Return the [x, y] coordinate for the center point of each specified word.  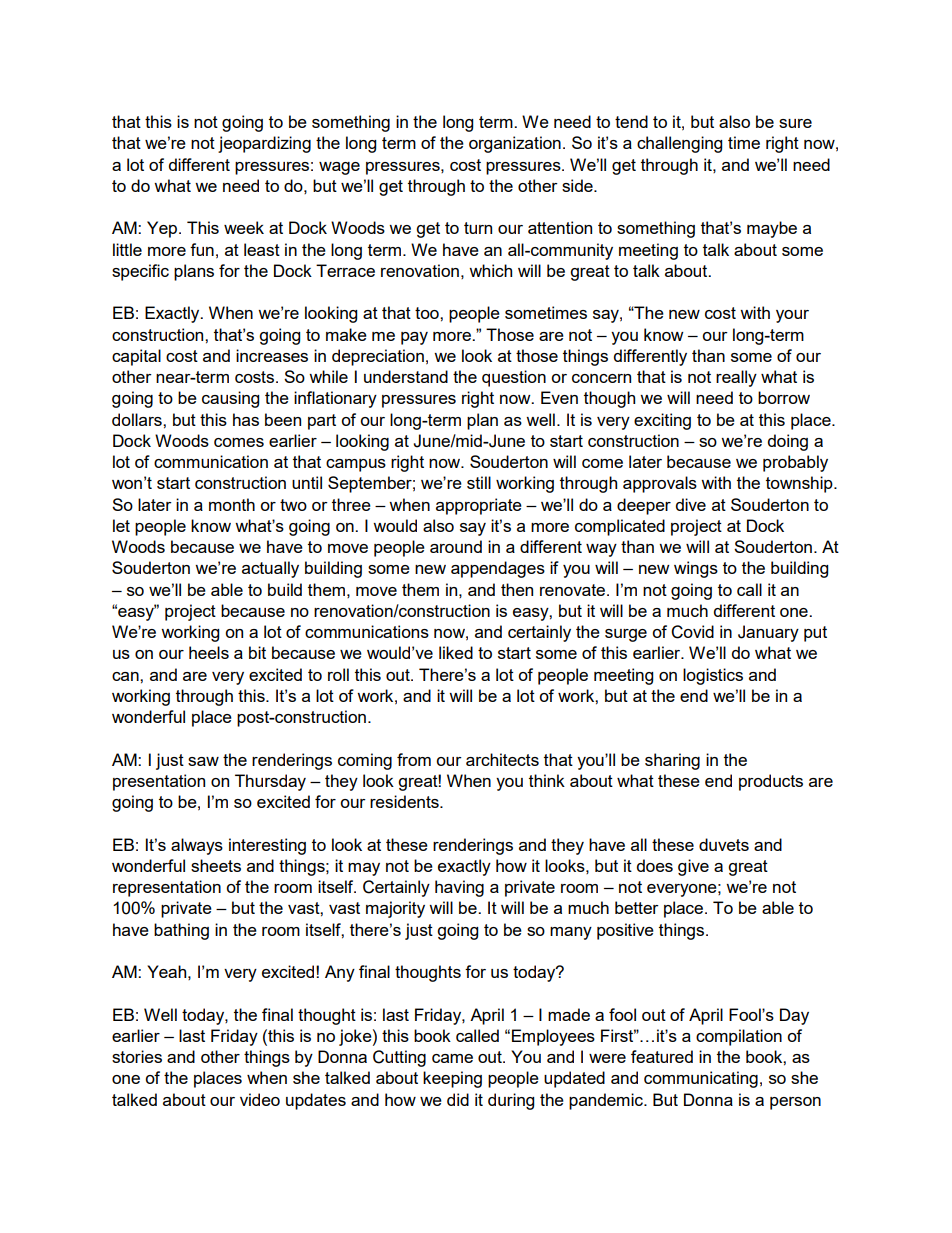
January [768, 633]
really [736, 378]
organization [515, 144]
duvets [724, 844]
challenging [679, 144]
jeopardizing [264, 144]
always [197, 846]
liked [456, 652]
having [459, 888]
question [514, 378]
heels [209, 652]
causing [230, 399]
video [260, 1099]
